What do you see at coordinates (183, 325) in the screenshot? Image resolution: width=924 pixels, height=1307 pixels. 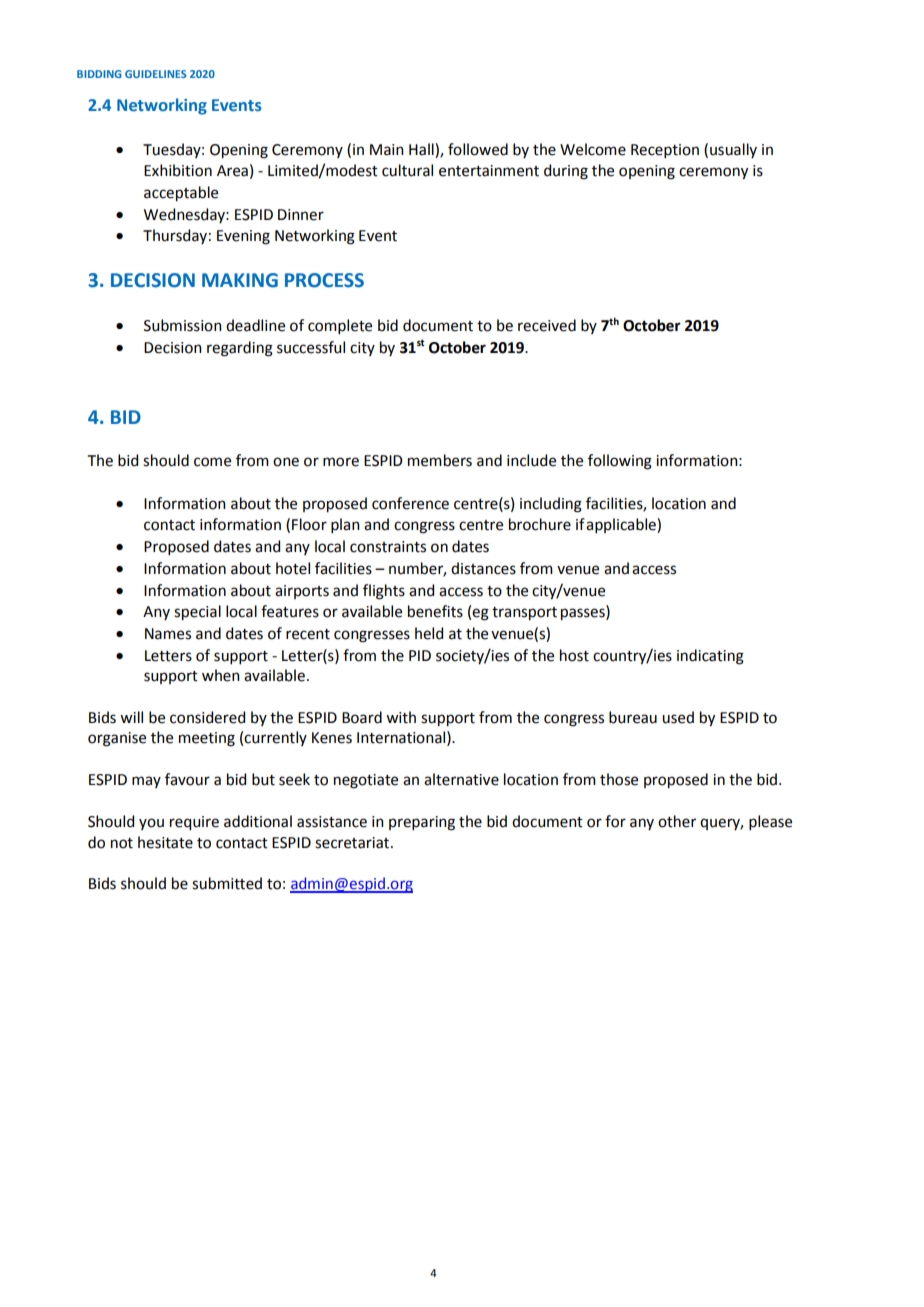 I see `Submission` at bounding box center [183, 325].
